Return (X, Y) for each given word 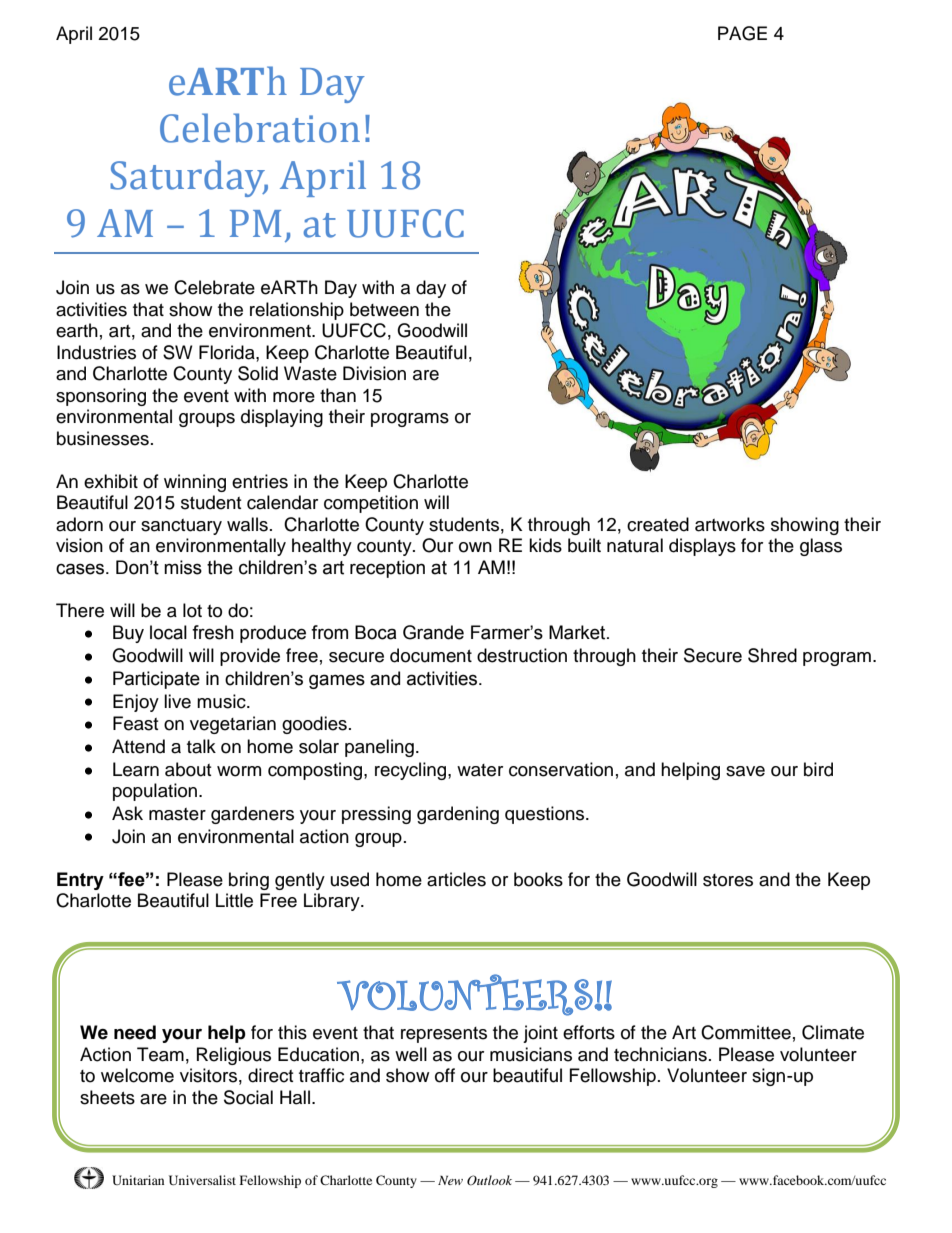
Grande (433, 632)
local (168, 632)
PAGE (742, 33)
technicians (660, 1054)
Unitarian (138, 1180)
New (450, 1180)
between (384, 309)
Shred (772, 655)
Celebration (260, 128)
